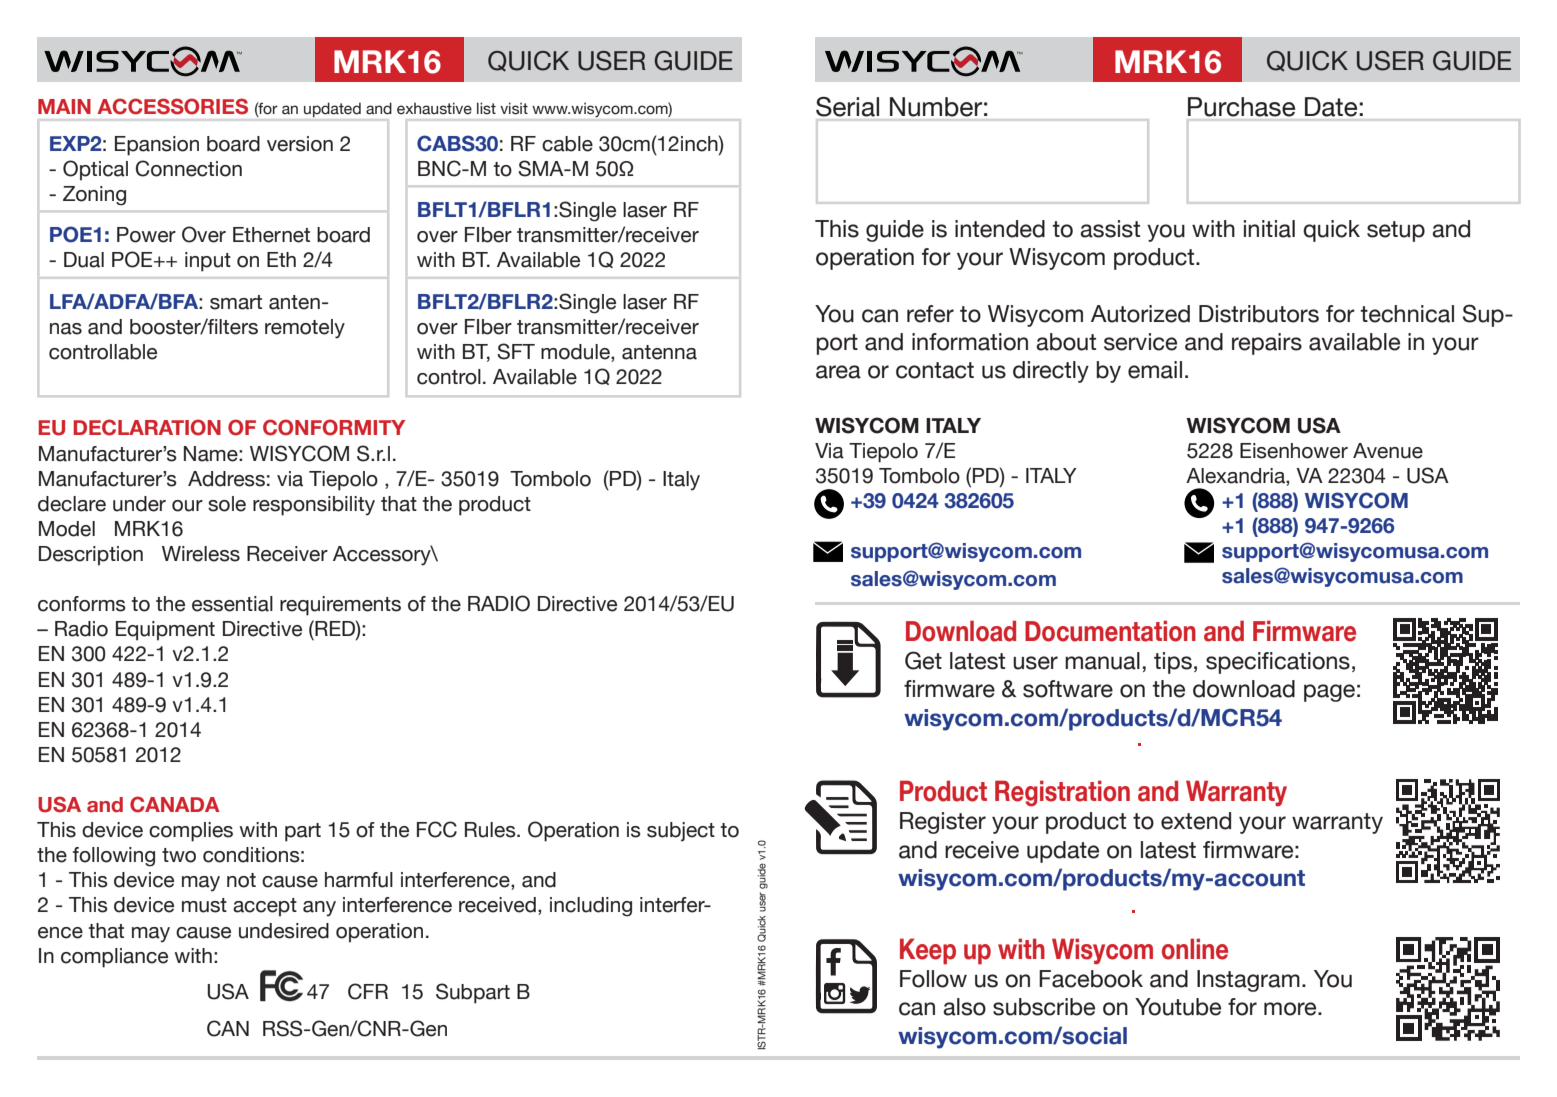  Describe the element at coordinates (114, 958) in the screenshot. I see `compliance` at that location.
